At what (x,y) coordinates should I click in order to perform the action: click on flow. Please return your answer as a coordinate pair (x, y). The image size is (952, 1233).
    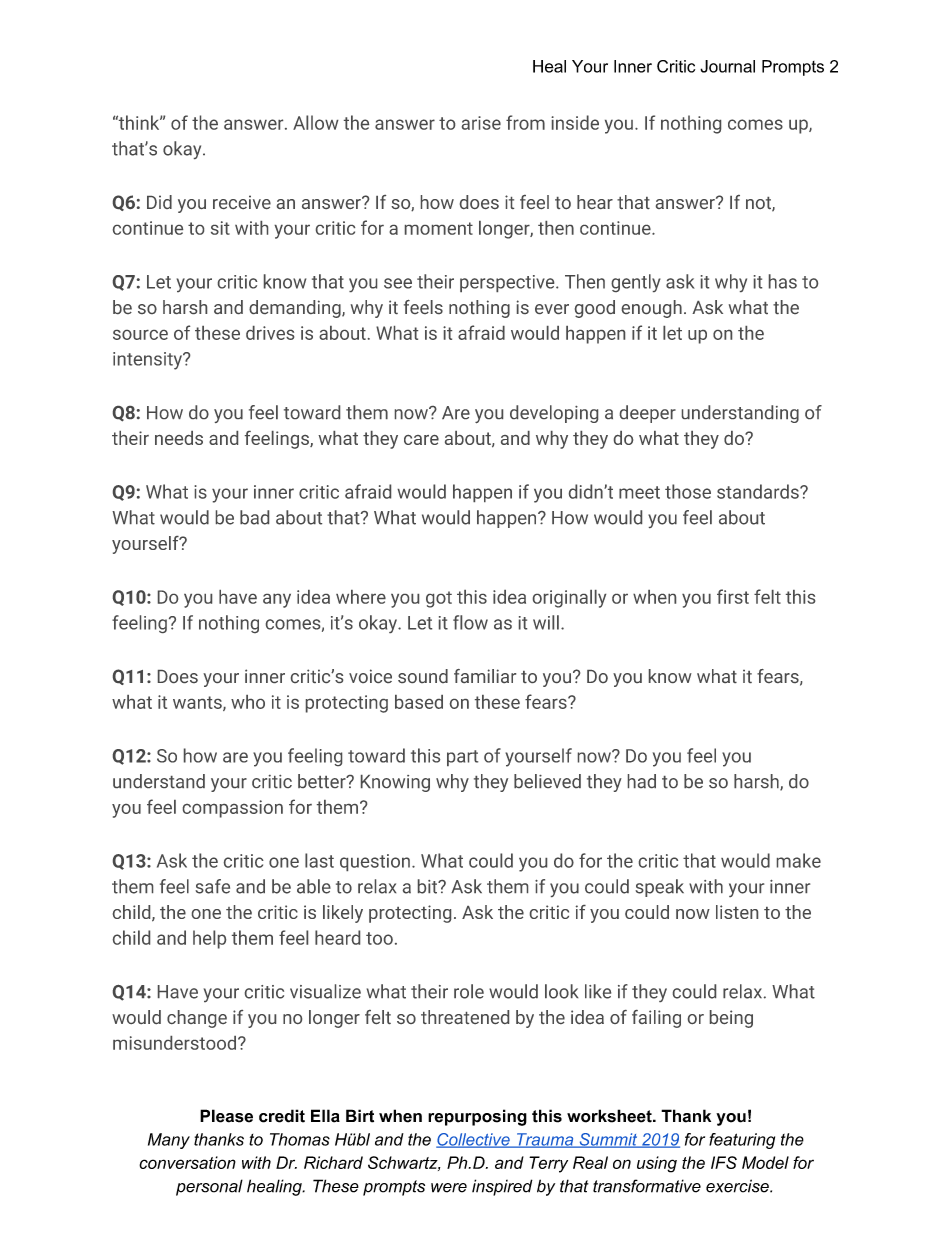
    Looking at the image, I should click on (470, 622).
